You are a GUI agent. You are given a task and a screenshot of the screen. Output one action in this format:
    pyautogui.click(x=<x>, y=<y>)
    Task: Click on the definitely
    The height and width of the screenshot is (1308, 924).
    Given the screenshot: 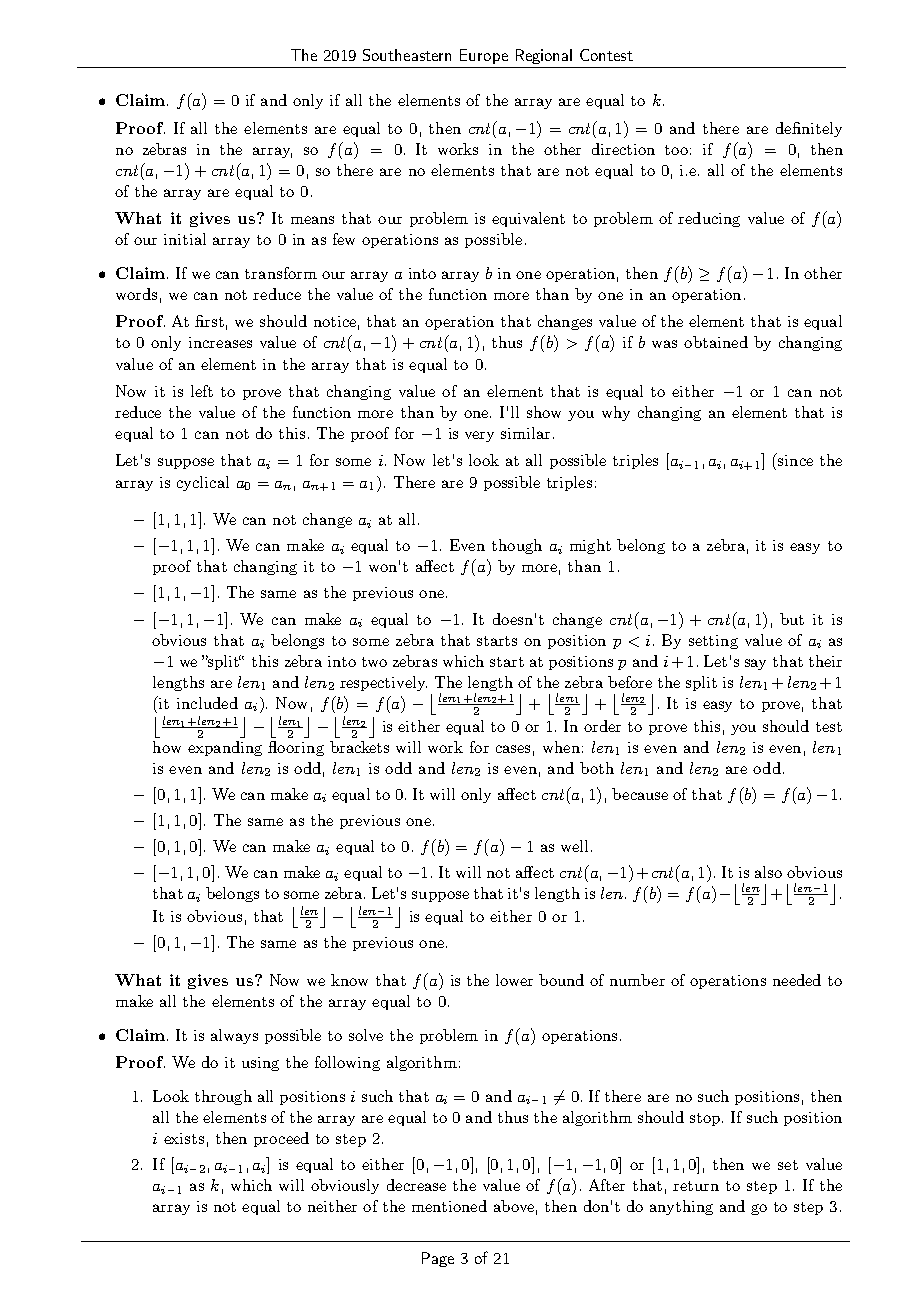 What is the action you would take?
    pyautogui.click(x=809, y=129)
